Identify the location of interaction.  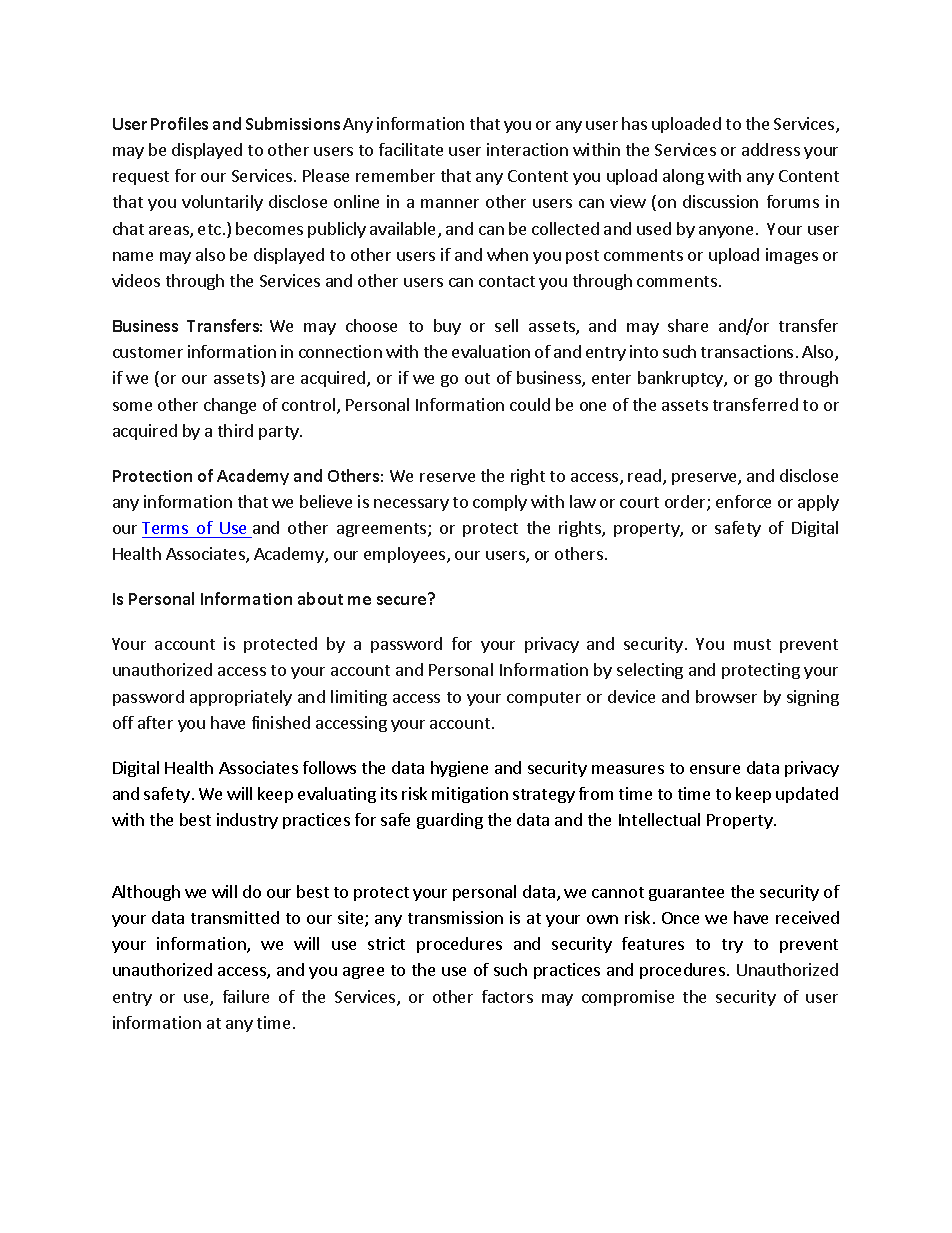
(527, 149).
